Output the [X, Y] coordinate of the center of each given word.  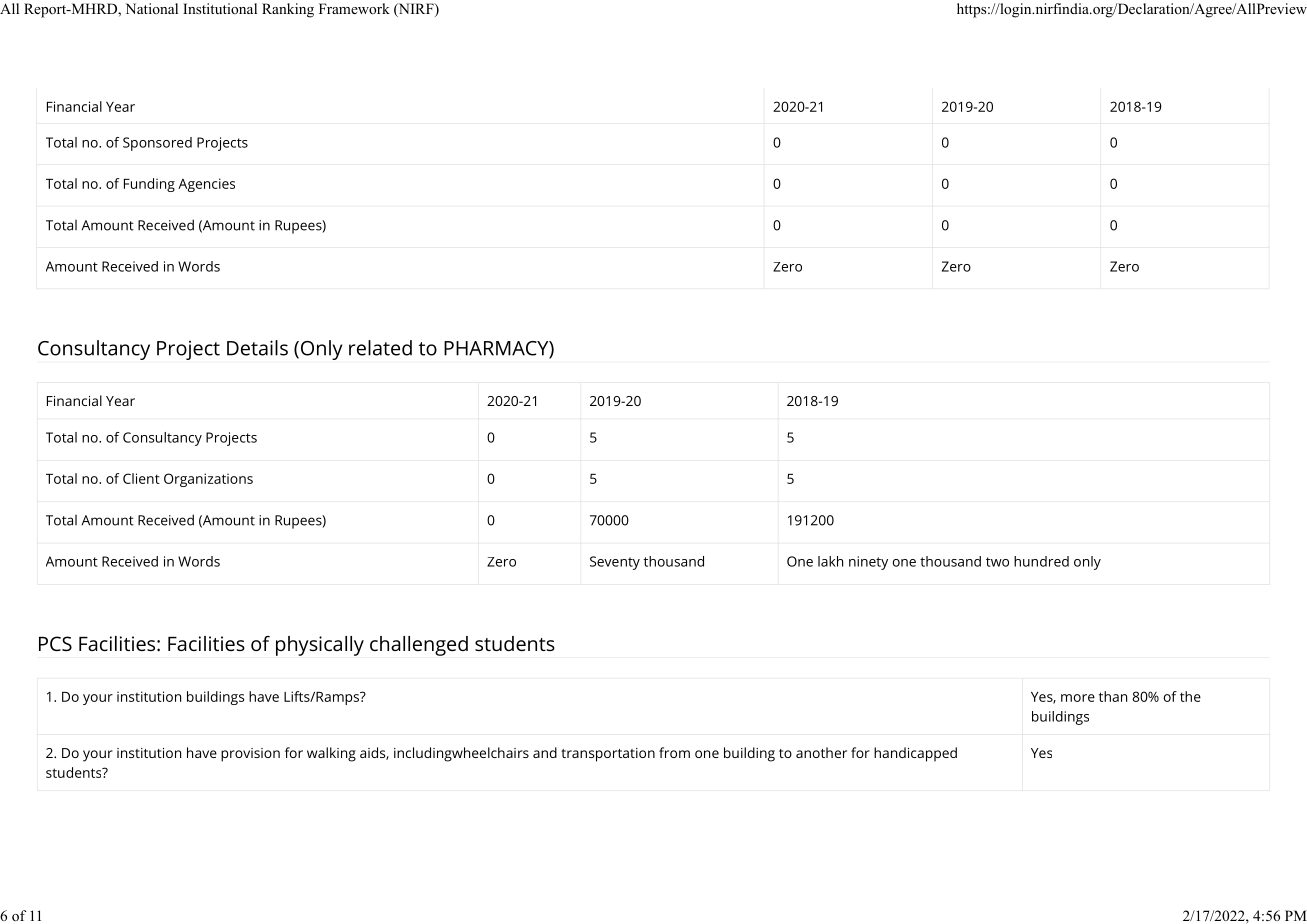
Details [257, 348]
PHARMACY [497, 349]
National [152, 8]
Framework [354, 8]
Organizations [208, 480]
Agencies [206, 185]
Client [141, 478]
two [997, 562]
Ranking [288, 10]
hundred [1041, 561]
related [380, 348]
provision [250, 755]
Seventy [615, 563]
